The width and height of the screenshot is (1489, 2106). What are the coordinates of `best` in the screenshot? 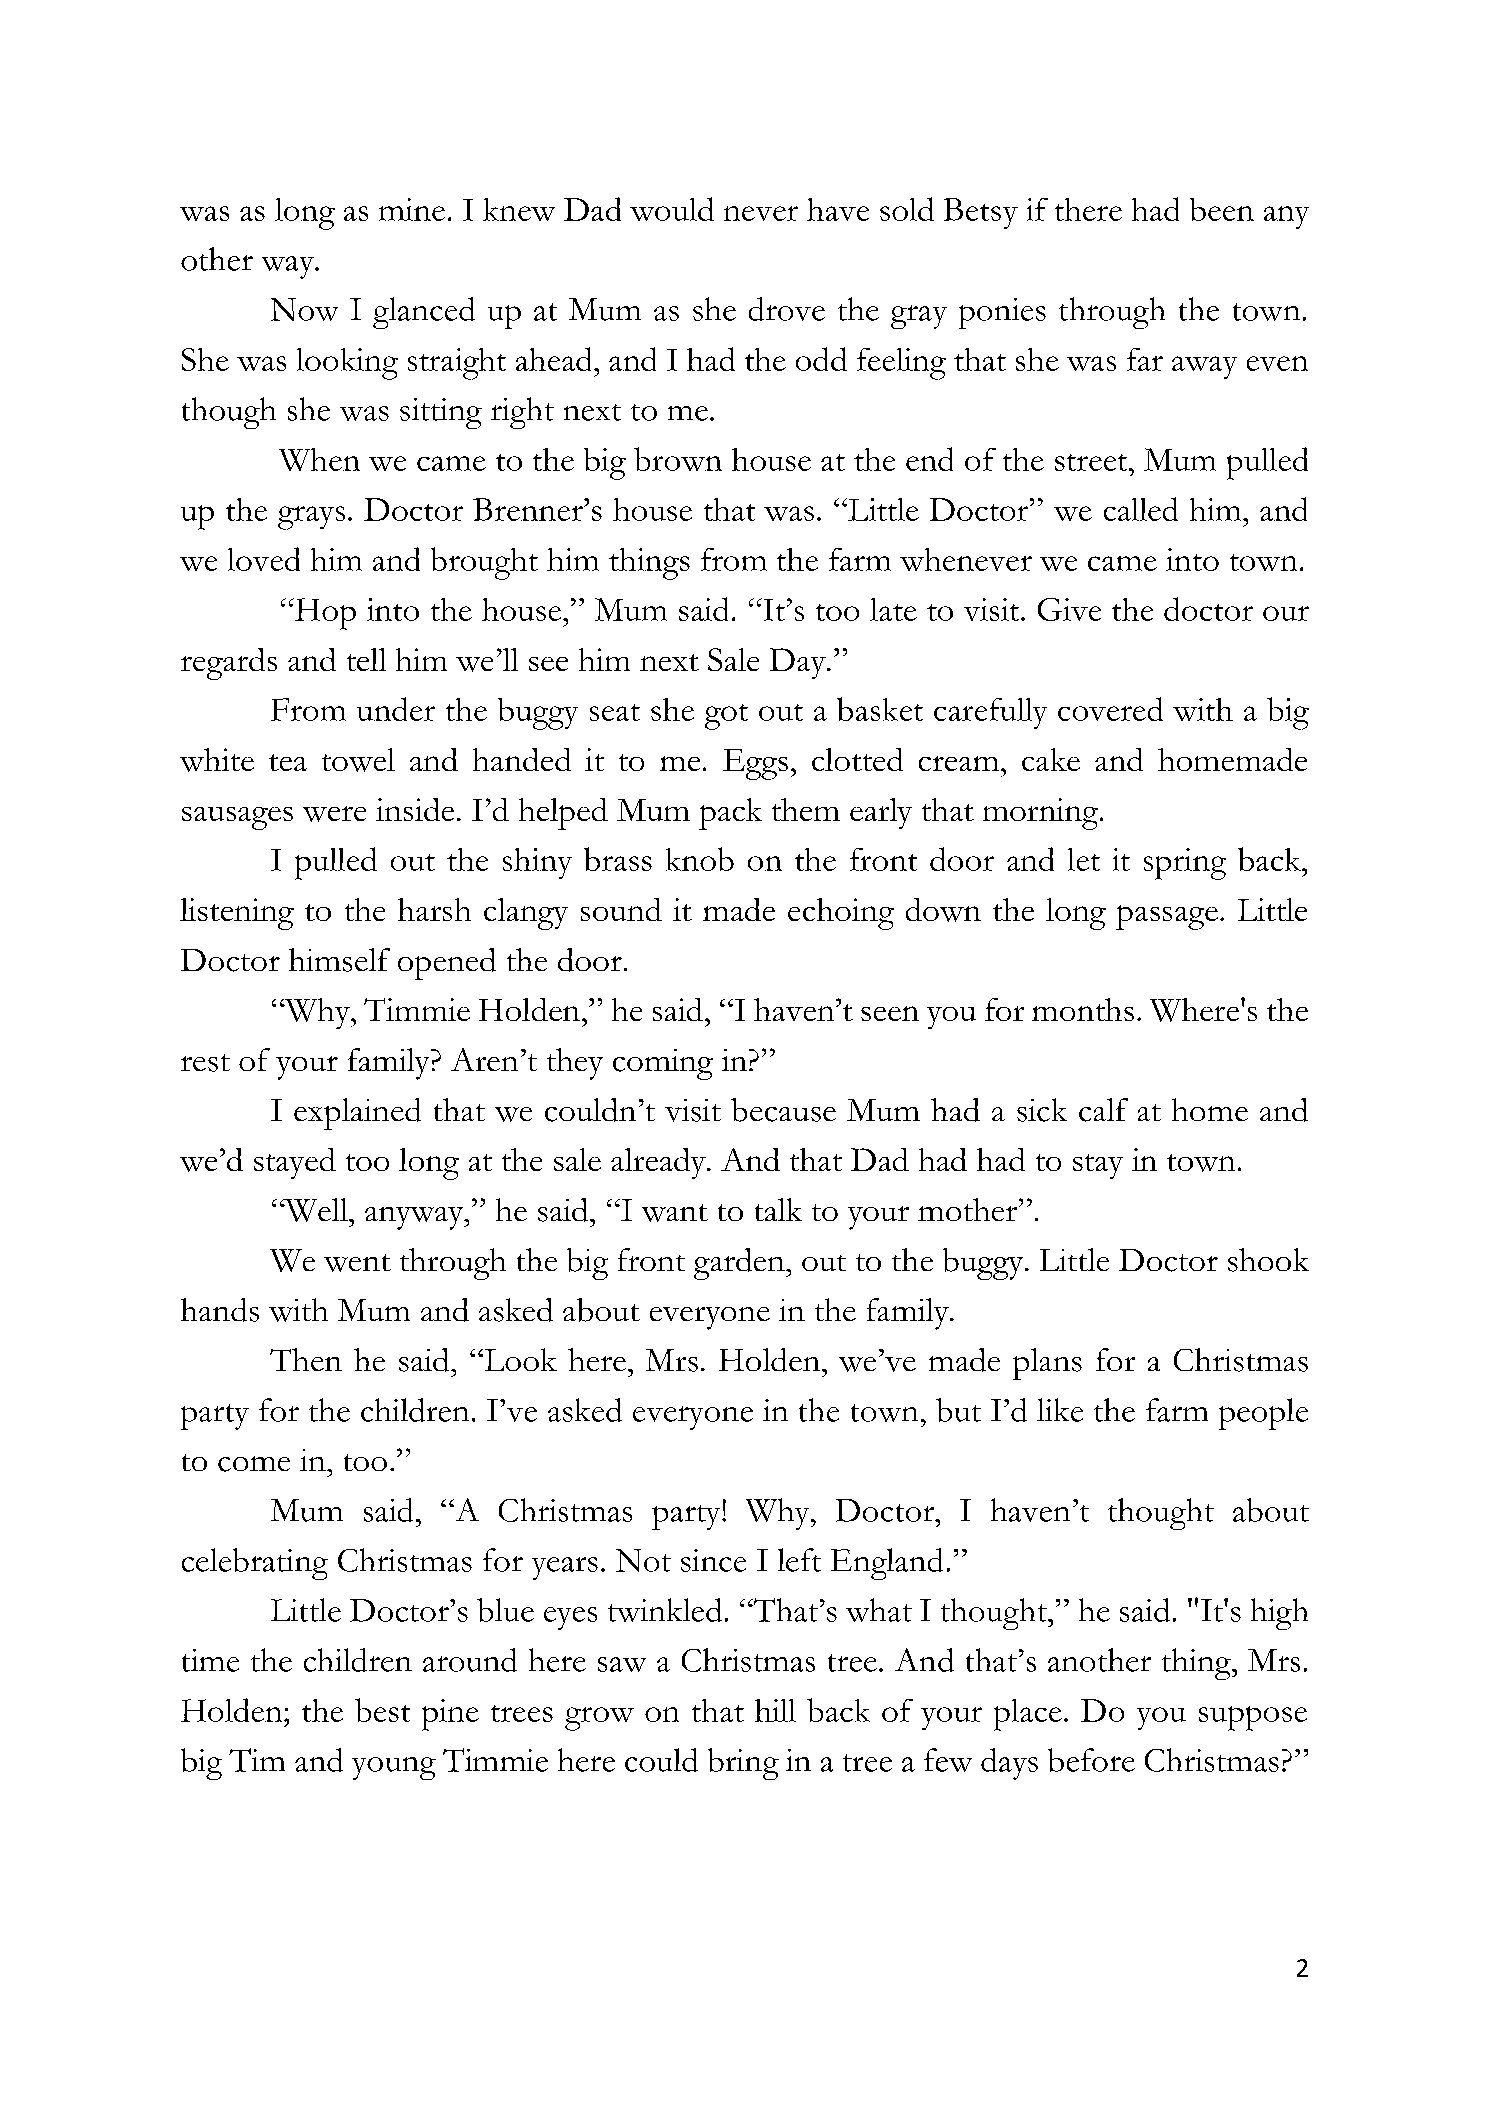 It's located at (382, 1710).
